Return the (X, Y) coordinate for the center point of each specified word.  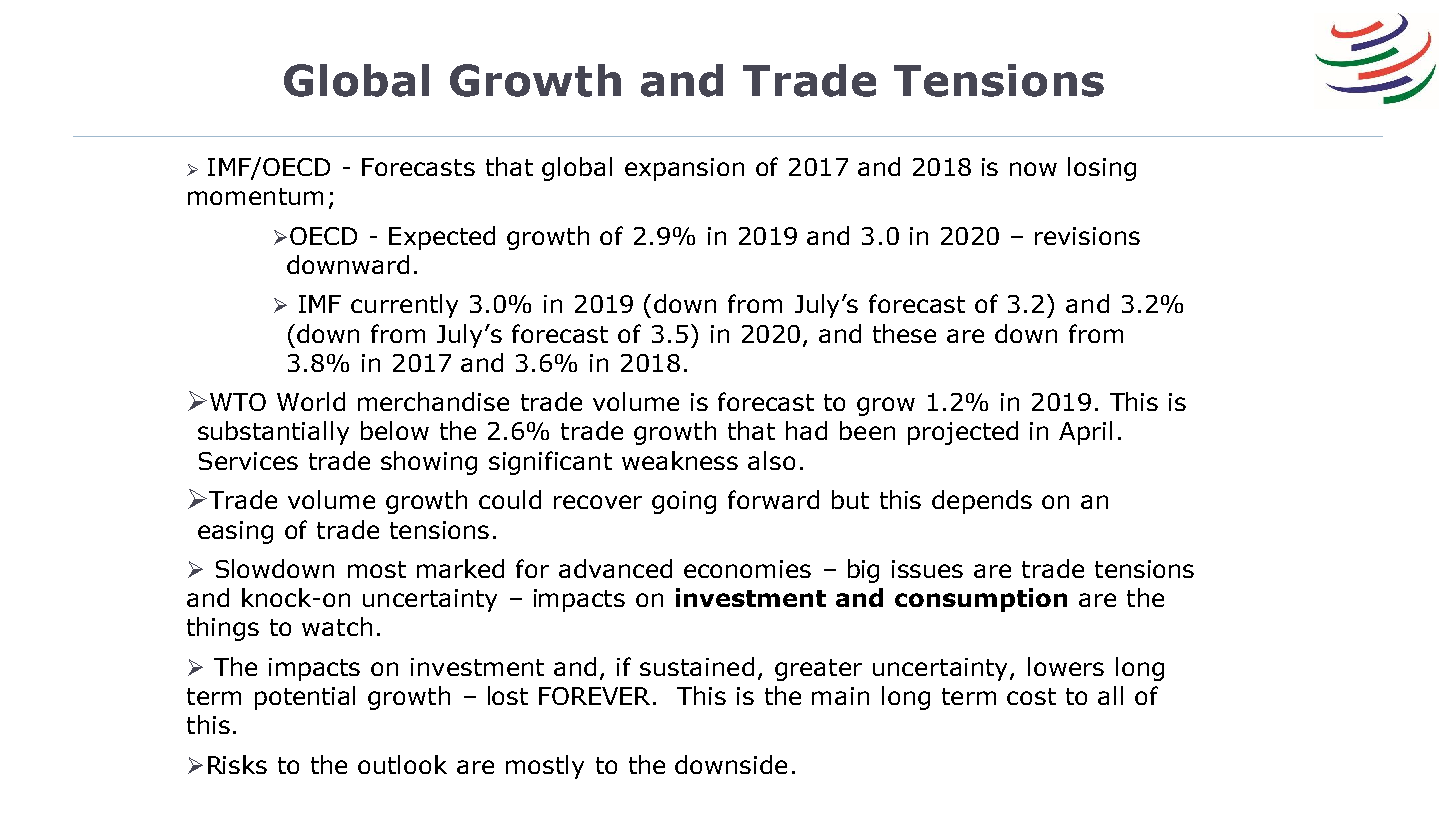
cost (1031, 696)
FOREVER (596, 696)
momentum (255, 196)
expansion (684, 169)
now (1033, 169)
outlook (402, 764)
